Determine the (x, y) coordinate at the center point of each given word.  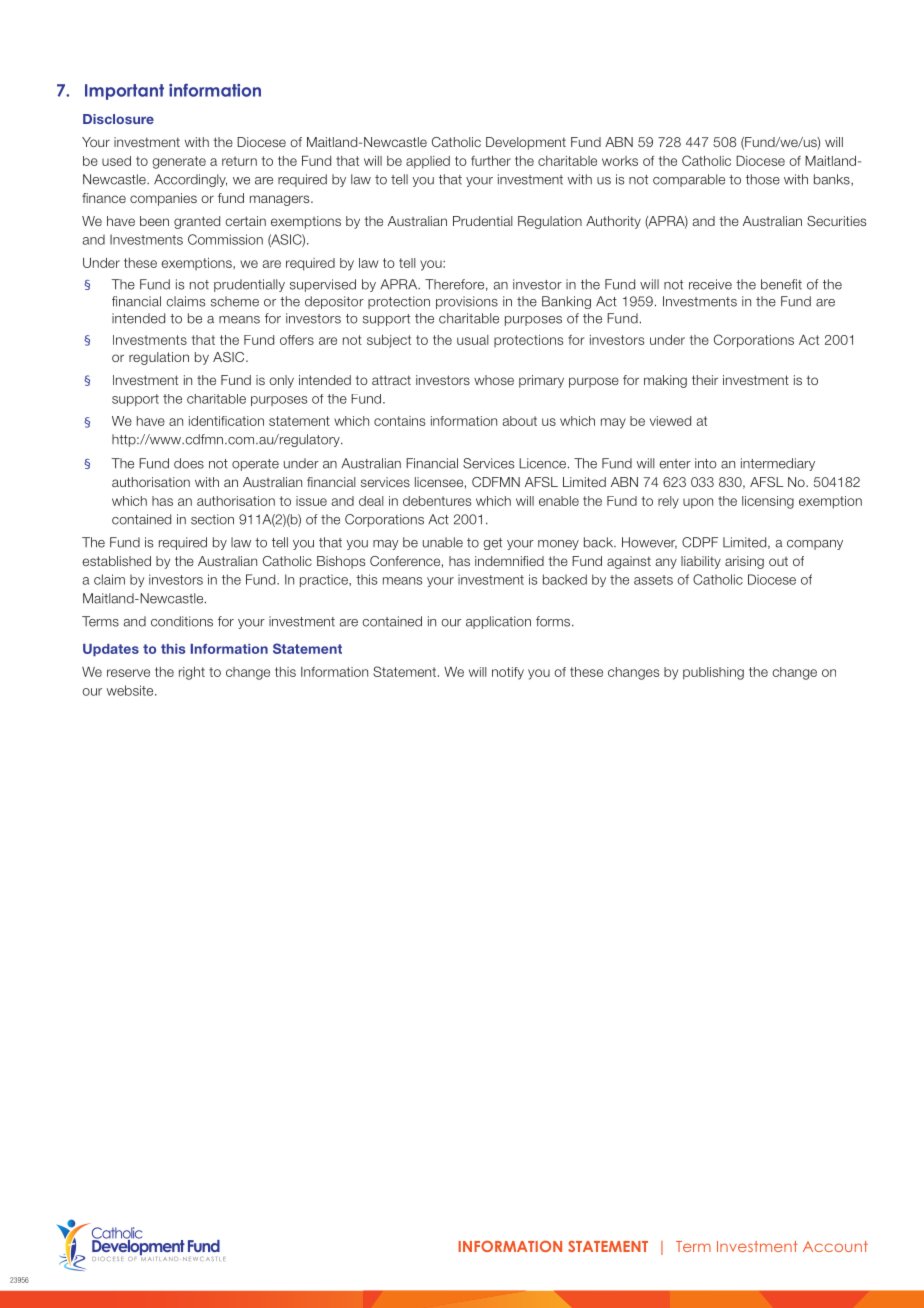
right (192, 673)
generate (179, 162)
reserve (128, 673)
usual (473, 340)
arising (744, 562)
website (131, 690)
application (498, 622)
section (212, 519)
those (763, 179)
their (705, 380)
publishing (713, 673)
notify (508, 673)
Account (835, 1246)
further (491, 161)
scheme (235, 301)
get (492, 544)
